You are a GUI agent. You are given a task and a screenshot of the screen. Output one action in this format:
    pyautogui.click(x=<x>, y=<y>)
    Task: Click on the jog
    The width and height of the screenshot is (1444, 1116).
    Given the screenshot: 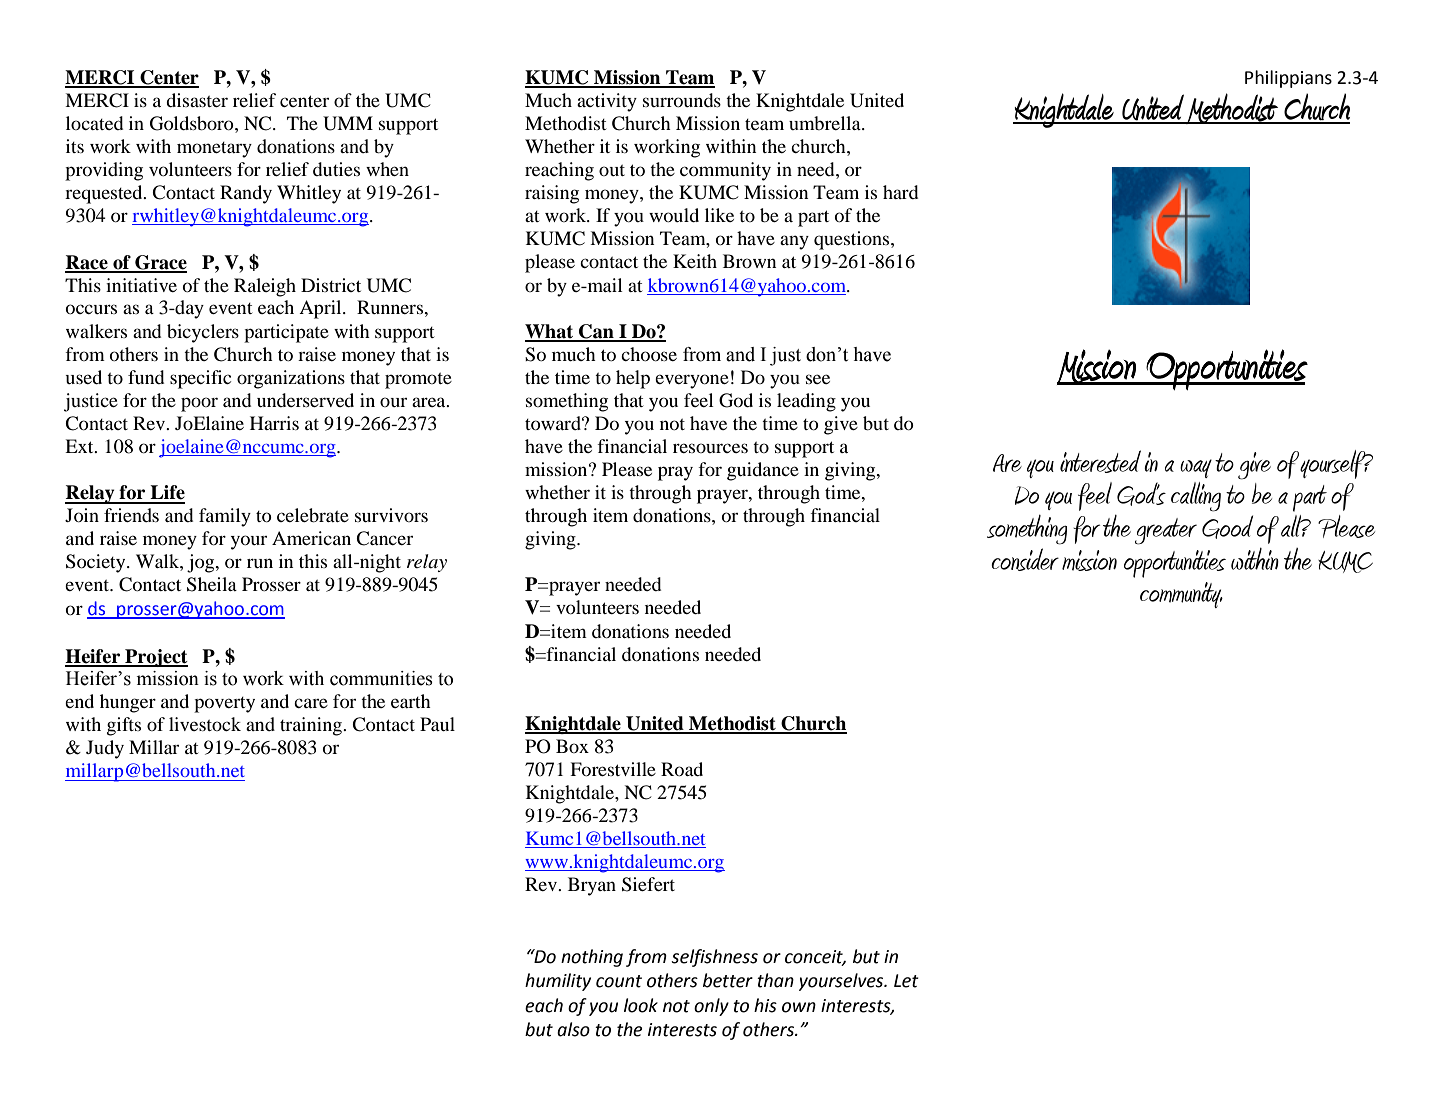 What is the action you would take?
    pyautogui.click(x=202, y=563)
